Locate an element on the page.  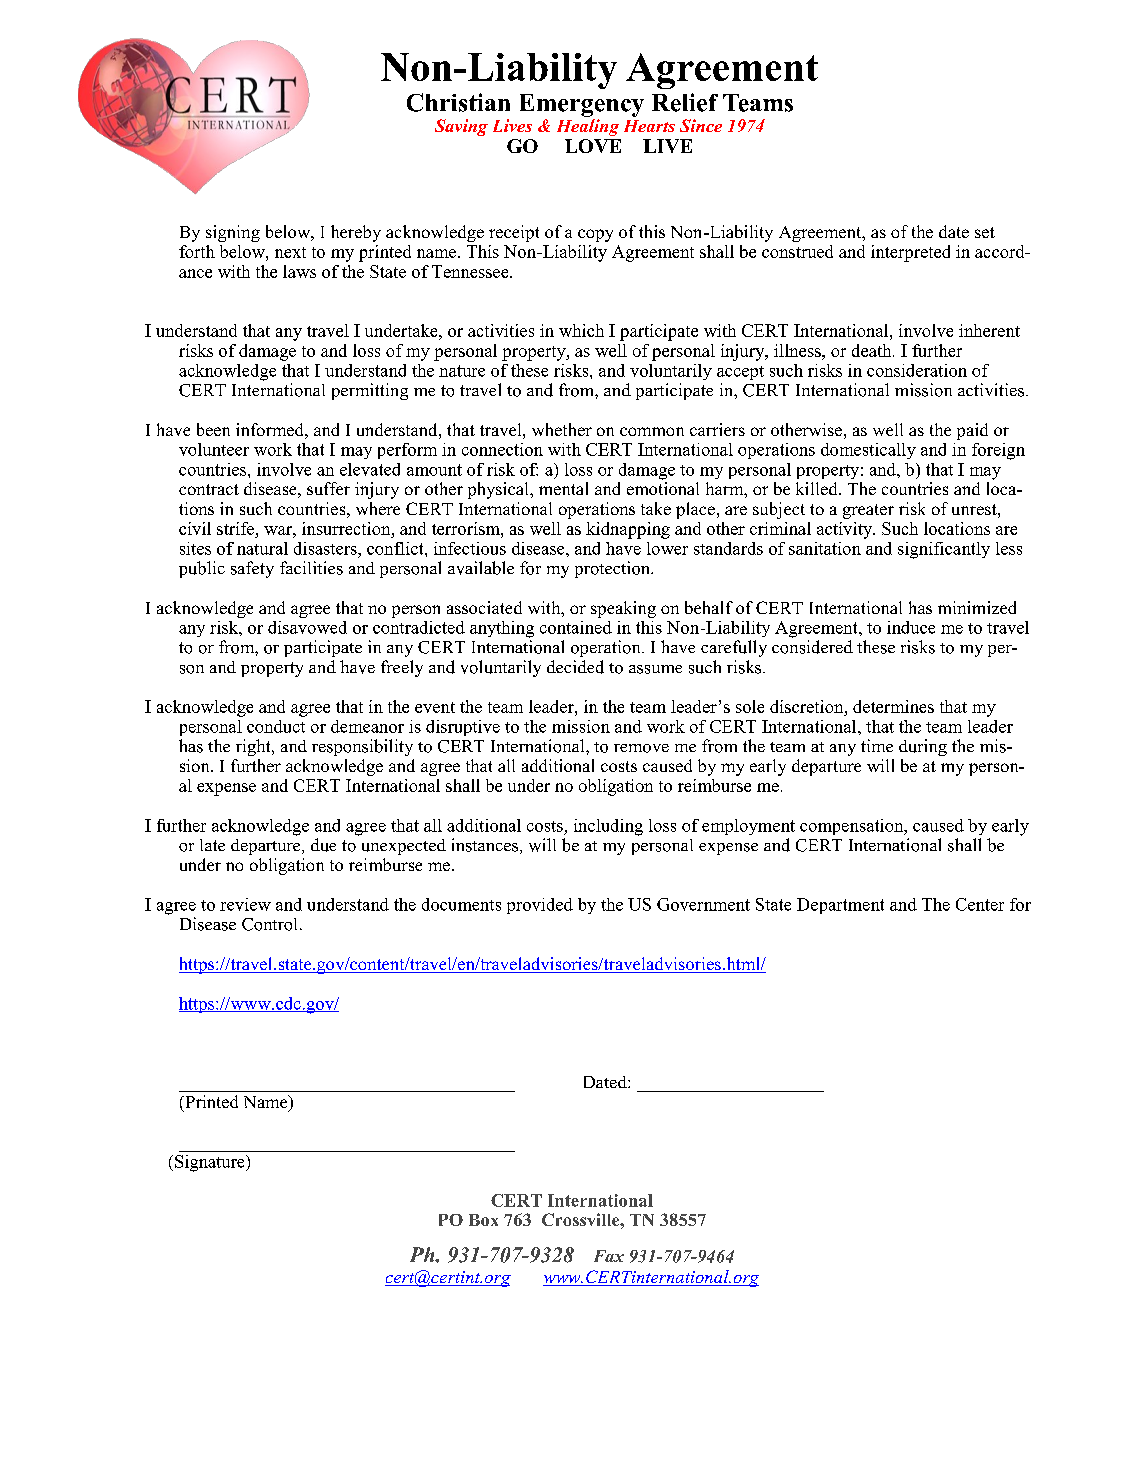
Center is located at coordinates (980, 904).
